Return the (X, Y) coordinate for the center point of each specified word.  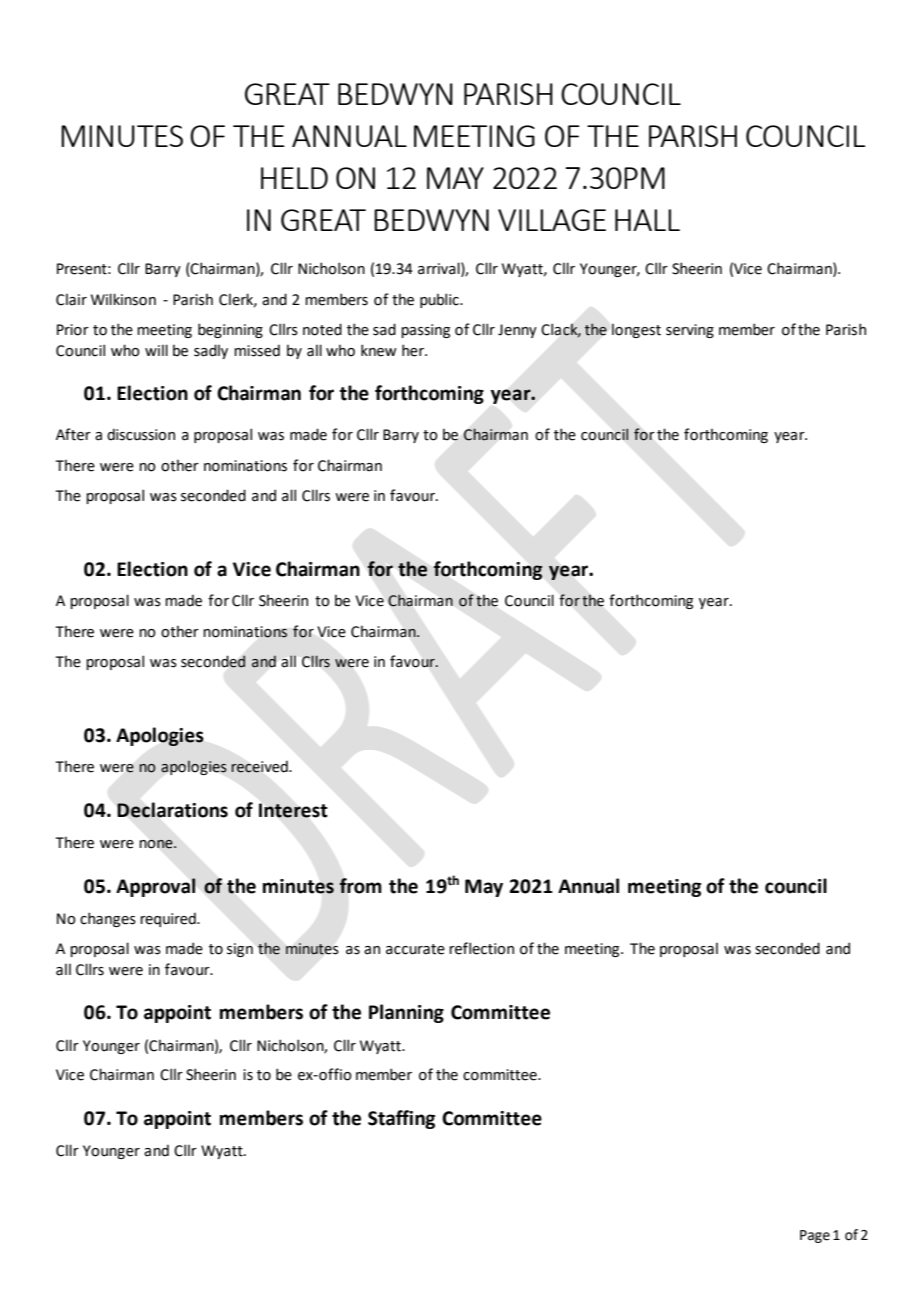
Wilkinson (123, 299)
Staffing (401, 1119)
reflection (481, 948)
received (260, 766)
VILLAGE (552, 220)
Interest (293, 810)
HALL (647, 220)
